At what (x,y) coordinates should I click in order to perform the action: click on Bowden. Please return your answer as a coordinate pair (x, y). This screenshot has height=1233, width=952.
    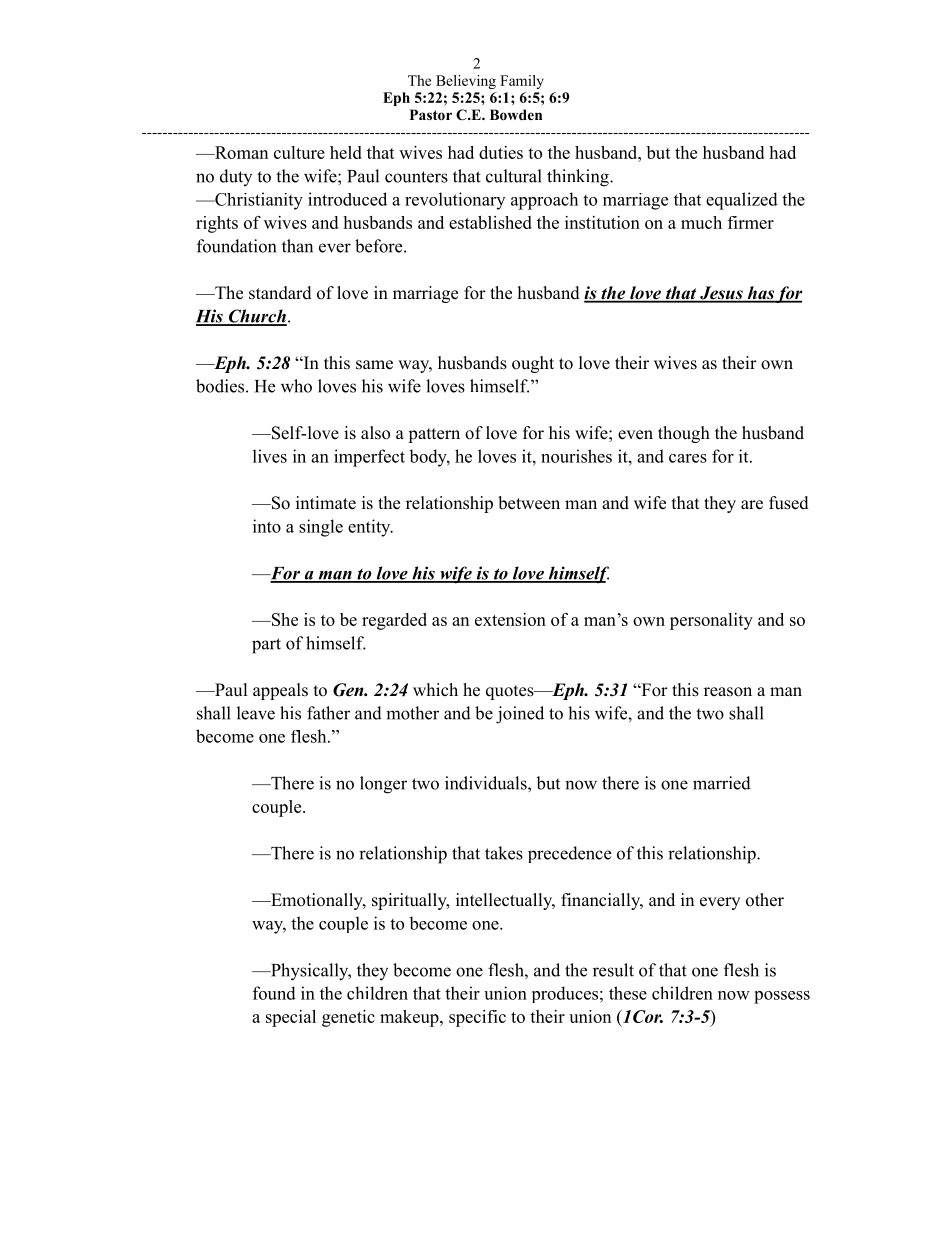
    Looking at the image, I should click on (516, 115).
